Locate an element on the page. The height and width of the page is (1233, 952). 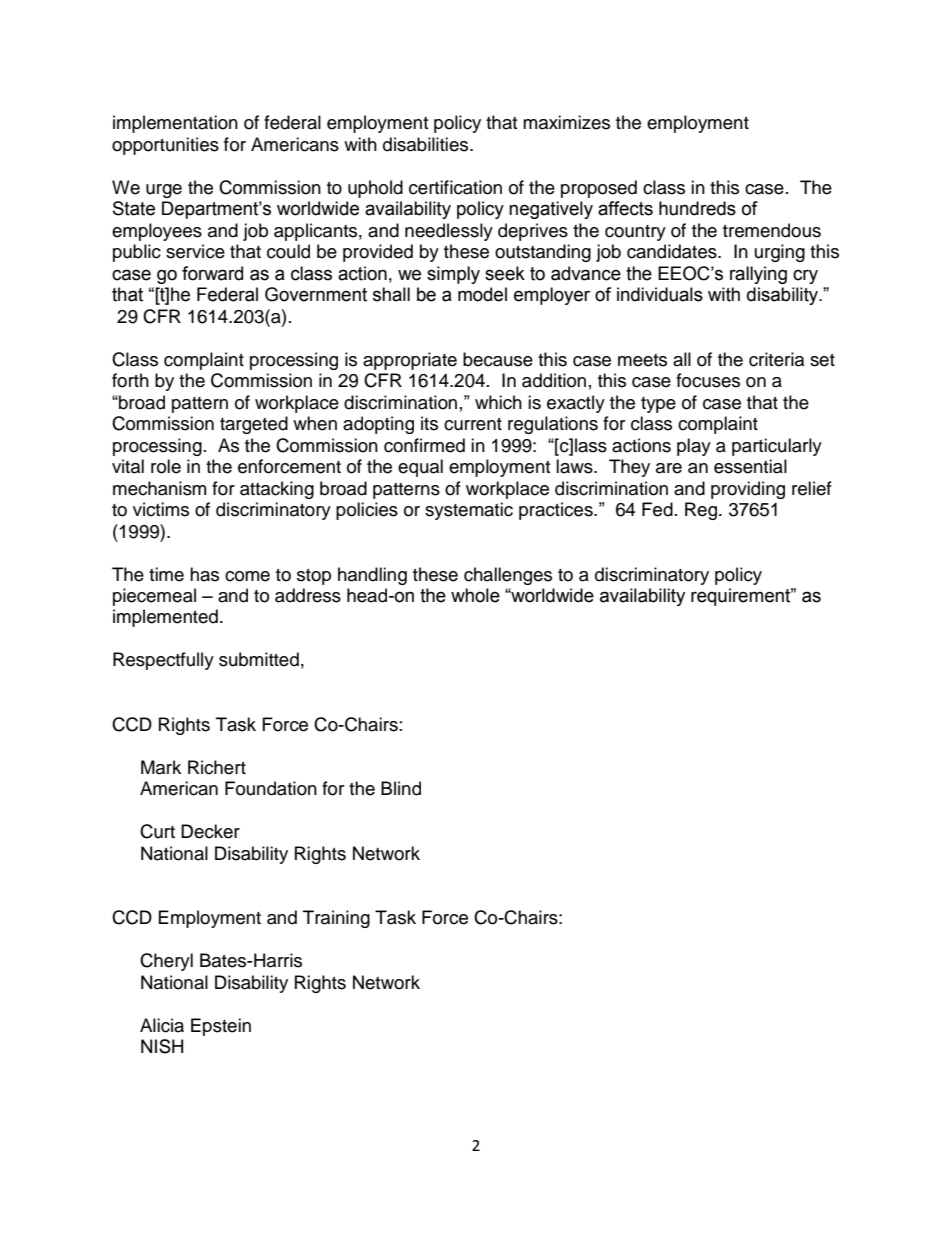
disabilities is located at coordinates (427, 144).
